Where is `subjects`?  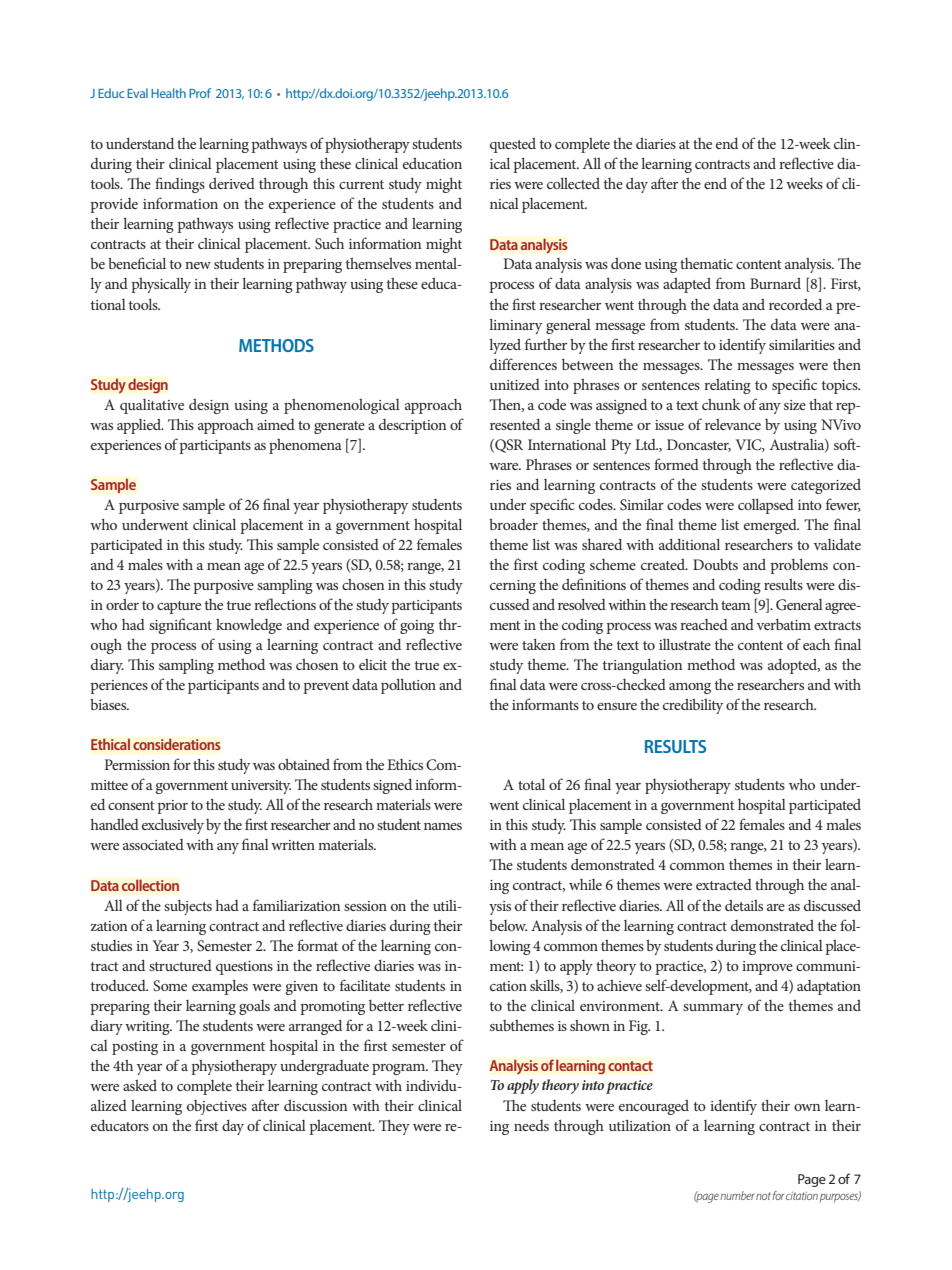 subjects is located at coordinates (188, 907).
